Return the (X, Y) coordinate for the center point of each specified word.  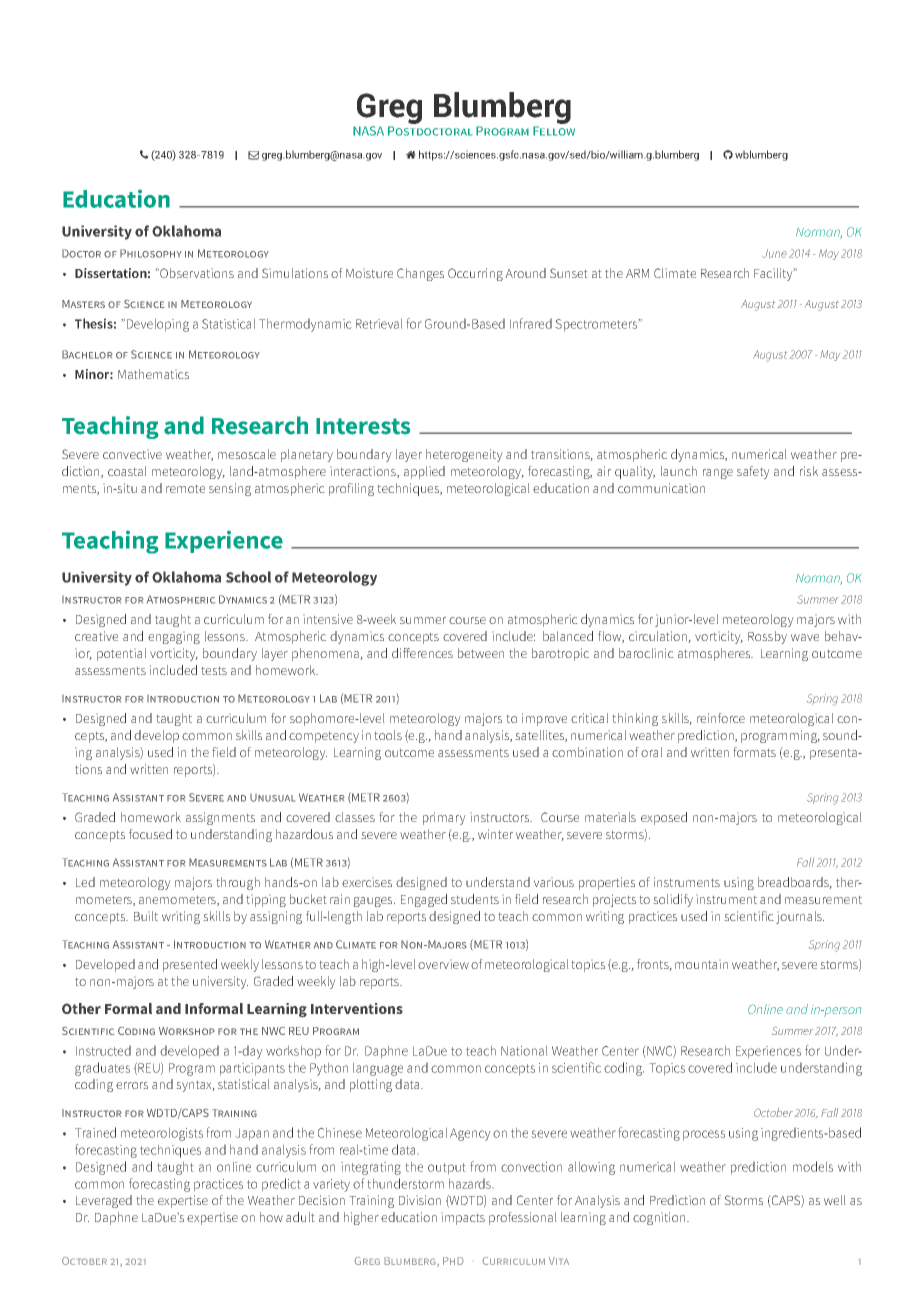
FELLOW (554, 131)
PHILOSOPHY (151, 253)
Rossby (767, 637)
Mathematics (153, 374)
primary (444, 818)
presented (190, 965)
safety (753, 472)
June (774, 253)
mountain (701, 964)
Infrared (531, 323)
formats (754, 752)
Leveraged (104, 1201)
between (481, 653)
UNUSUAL (272, 798)
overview (443, 964)
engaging (174, 637)
